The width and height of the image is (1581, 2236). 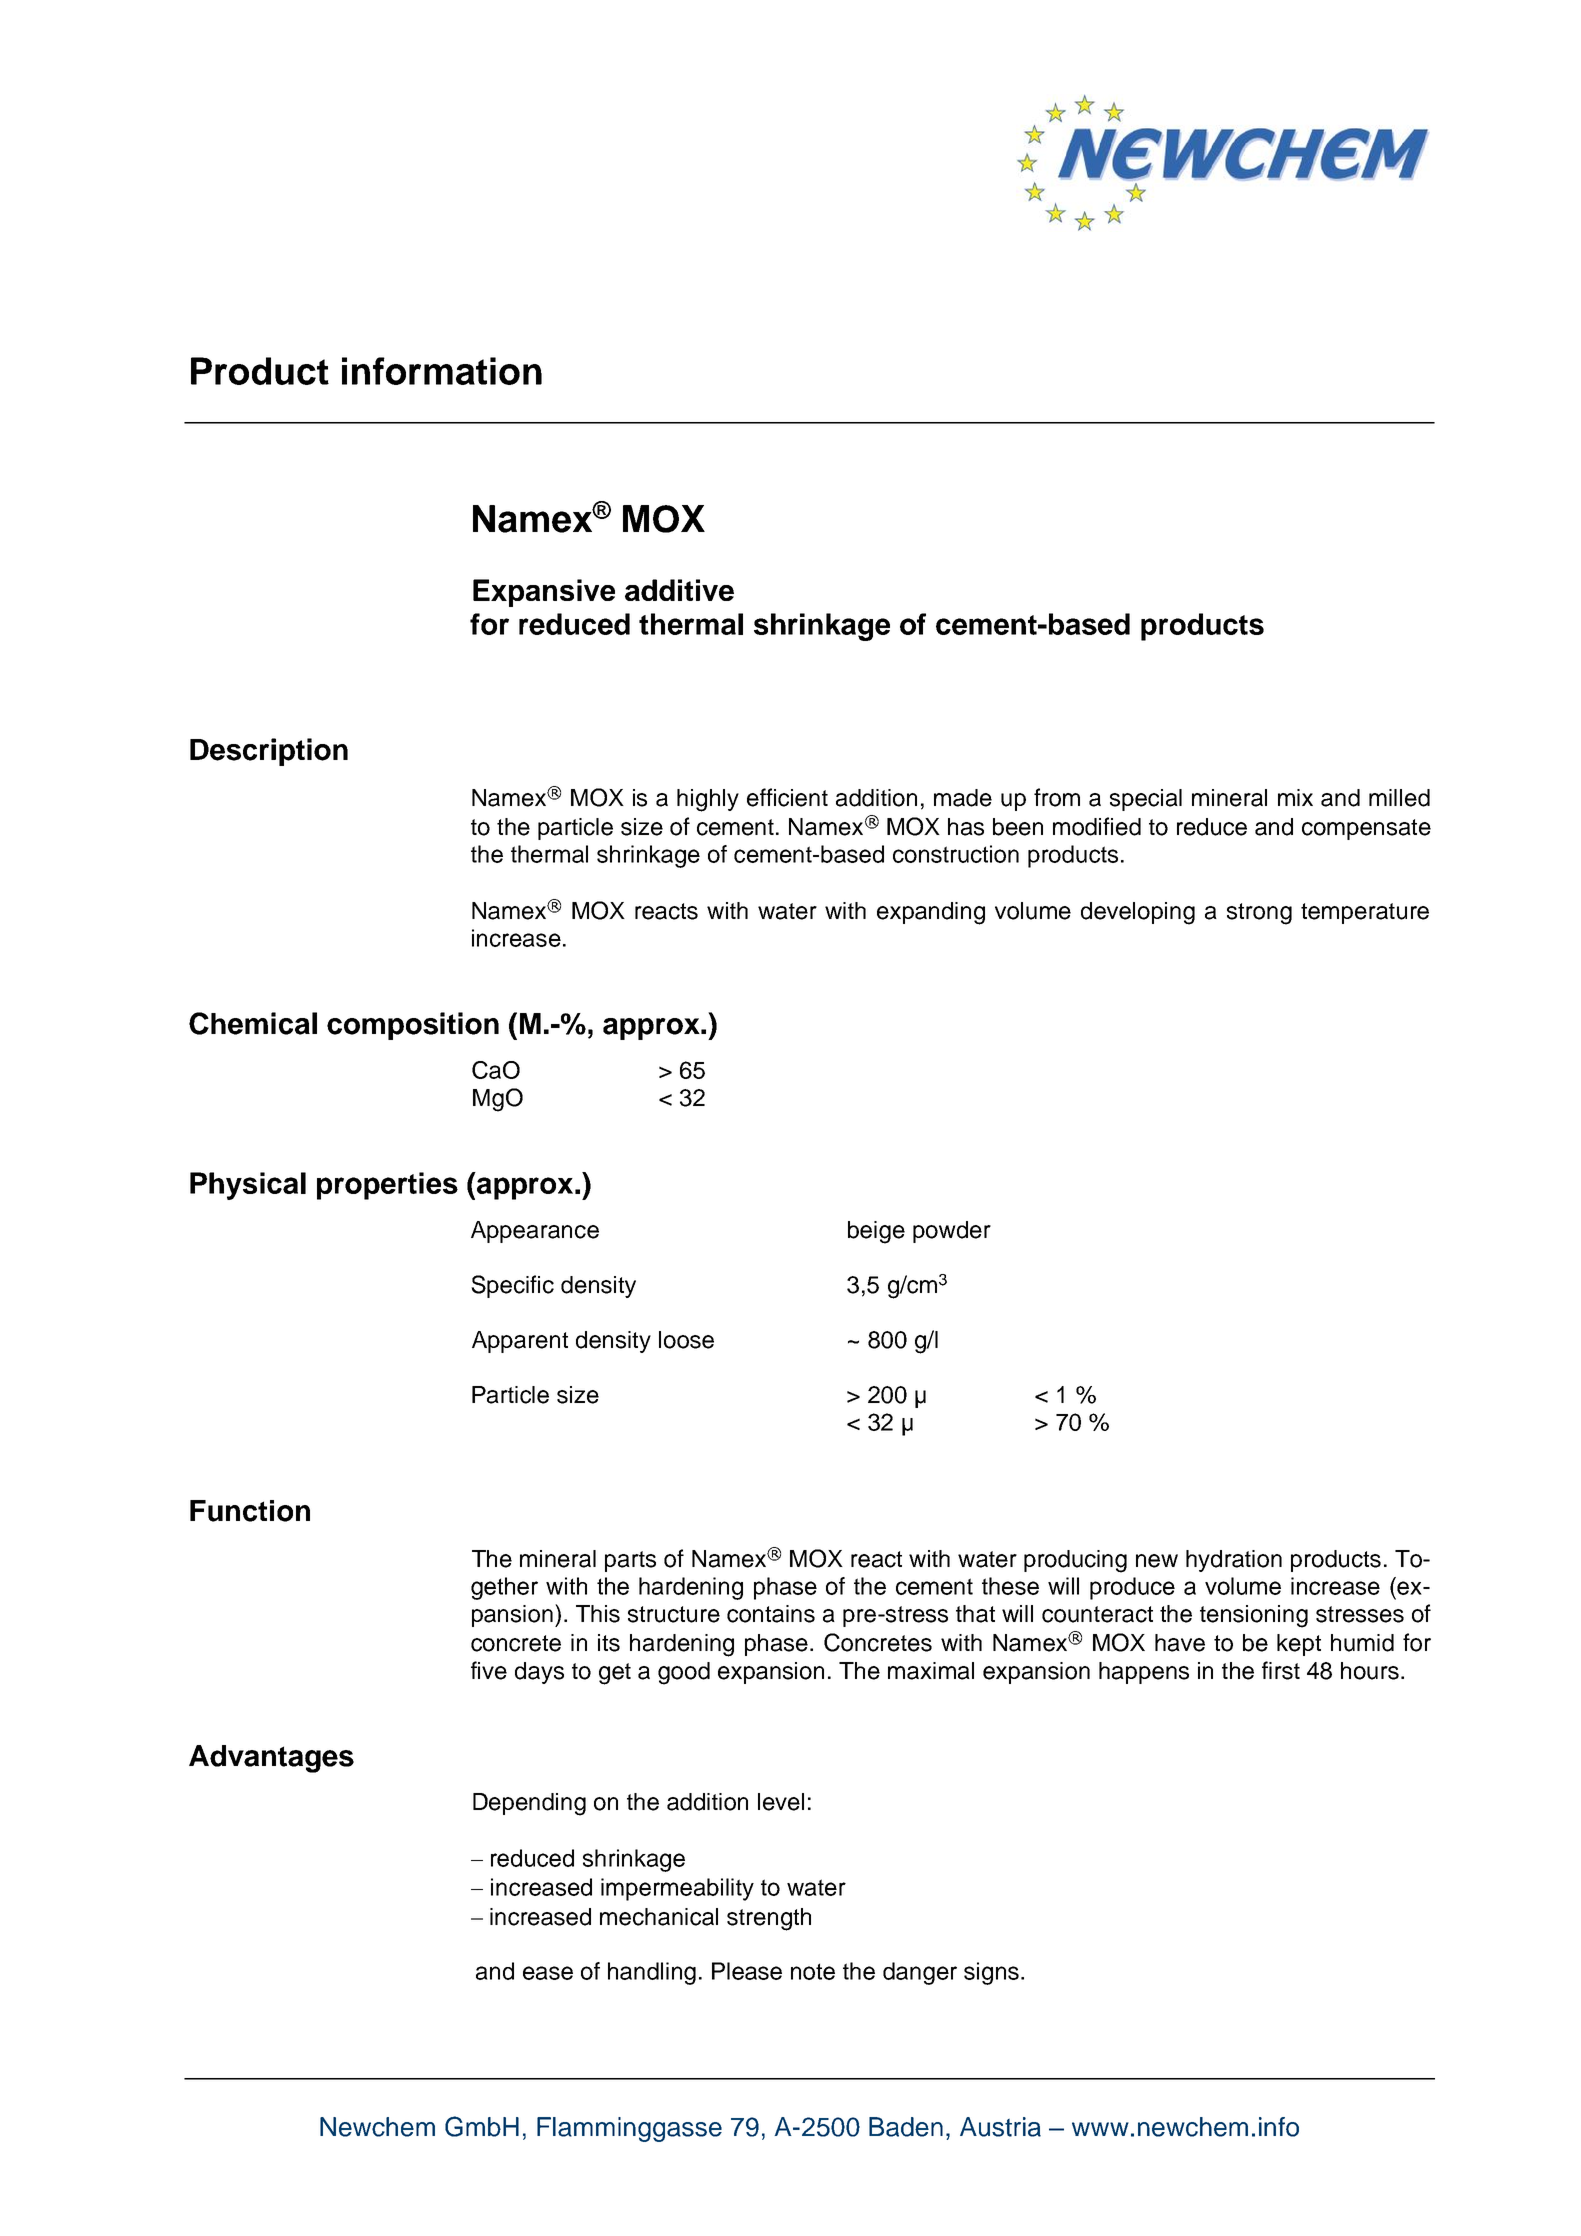 I want to click on tensioning, so click(x=1254, y=1616).
